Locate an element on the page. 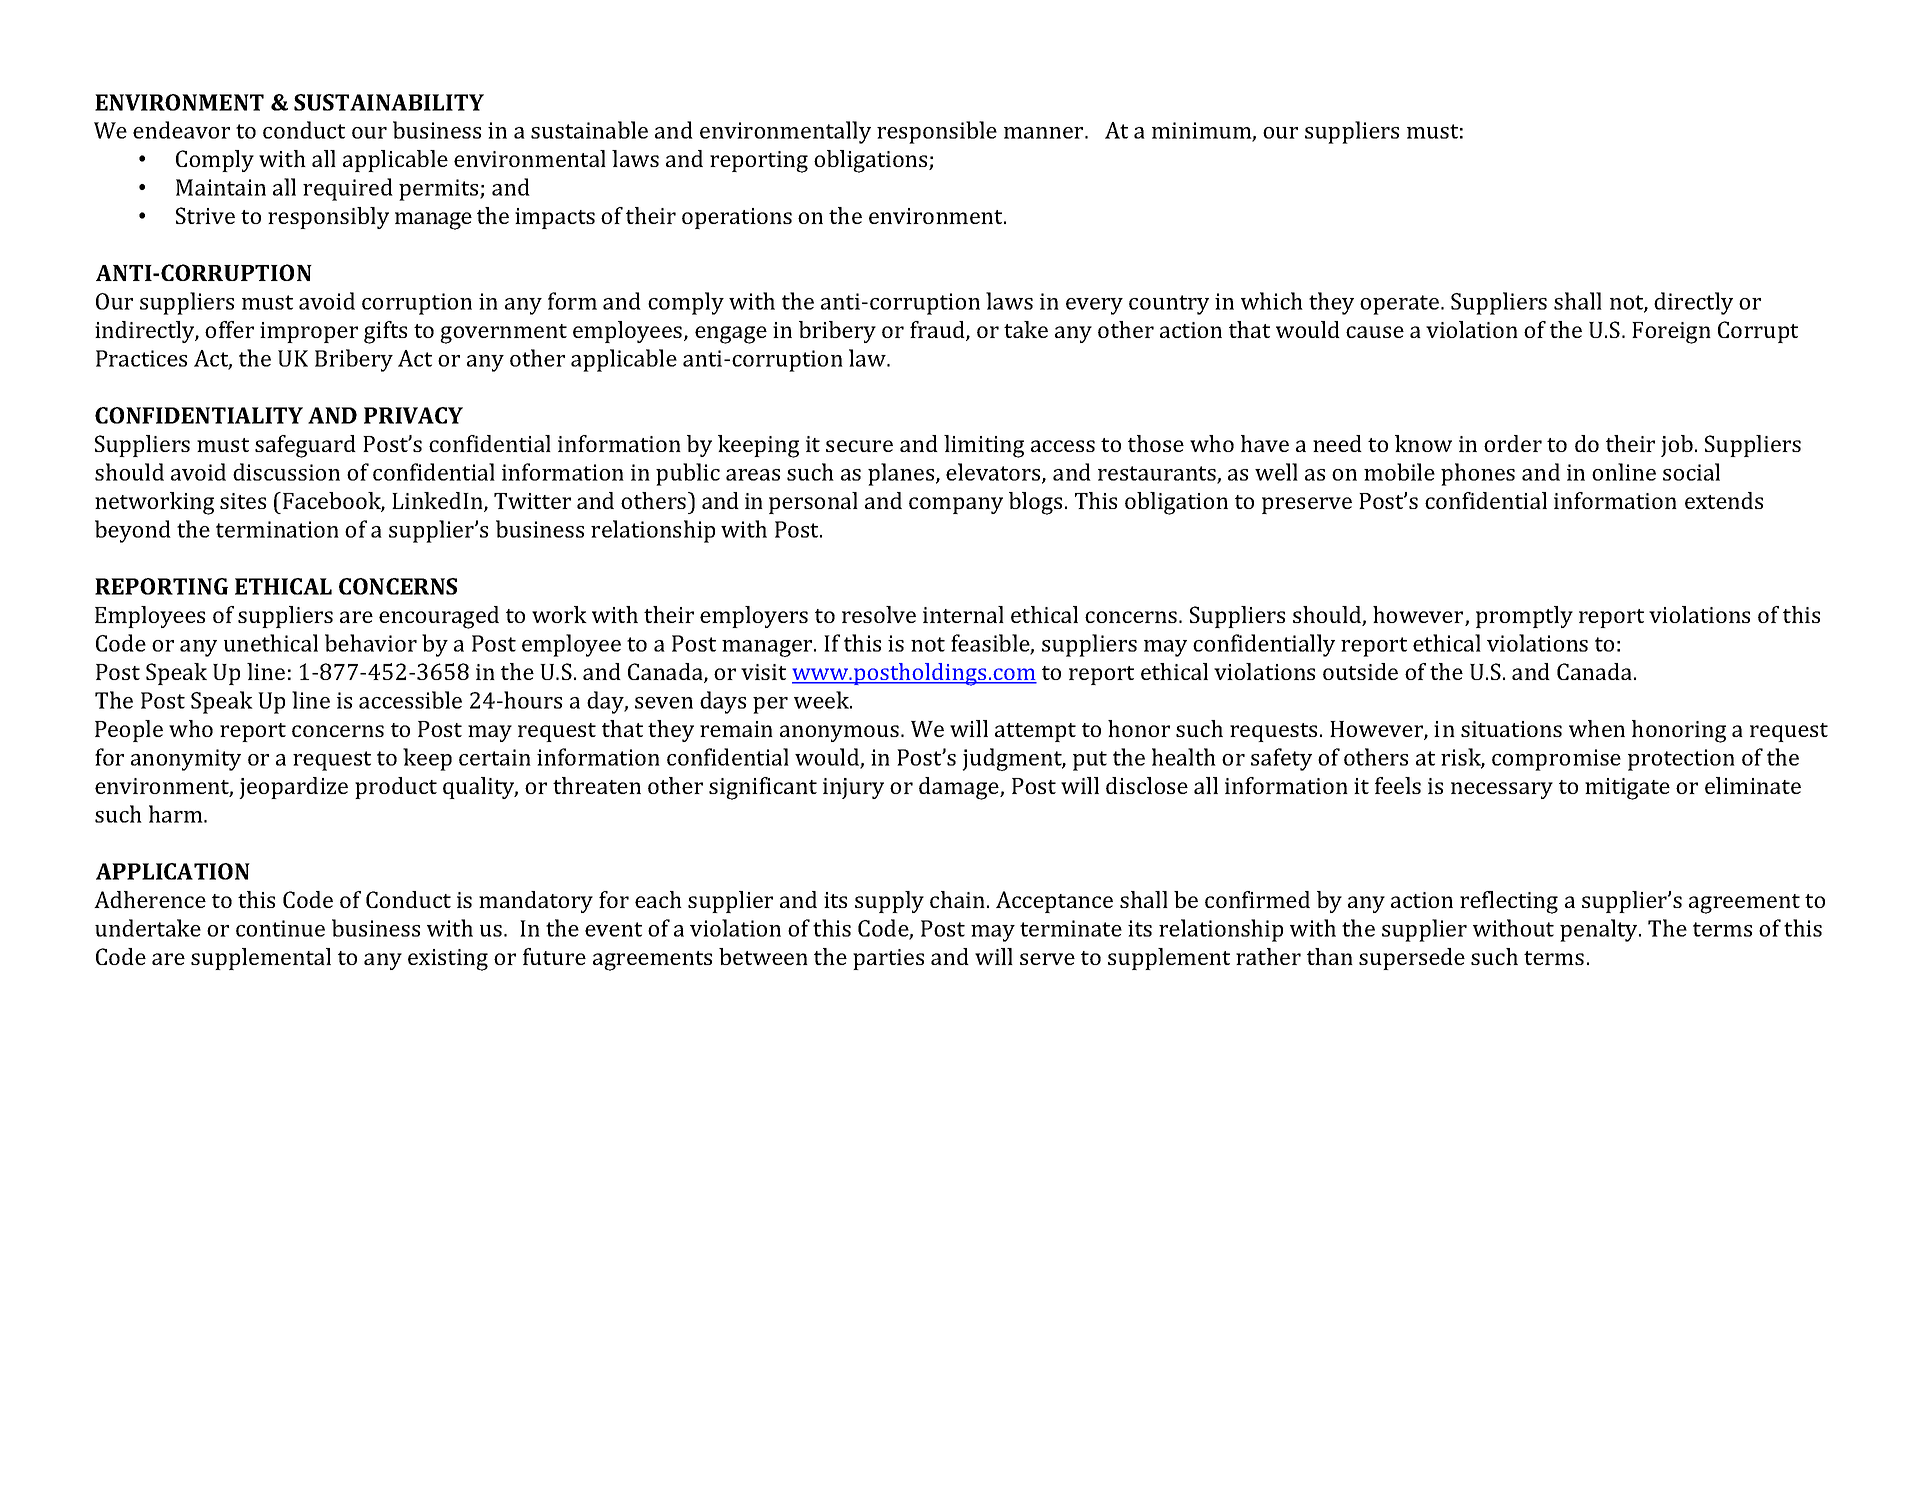 The height and width of the image is (1487, 1924). penalty is located at coordinates (1600, 930).
